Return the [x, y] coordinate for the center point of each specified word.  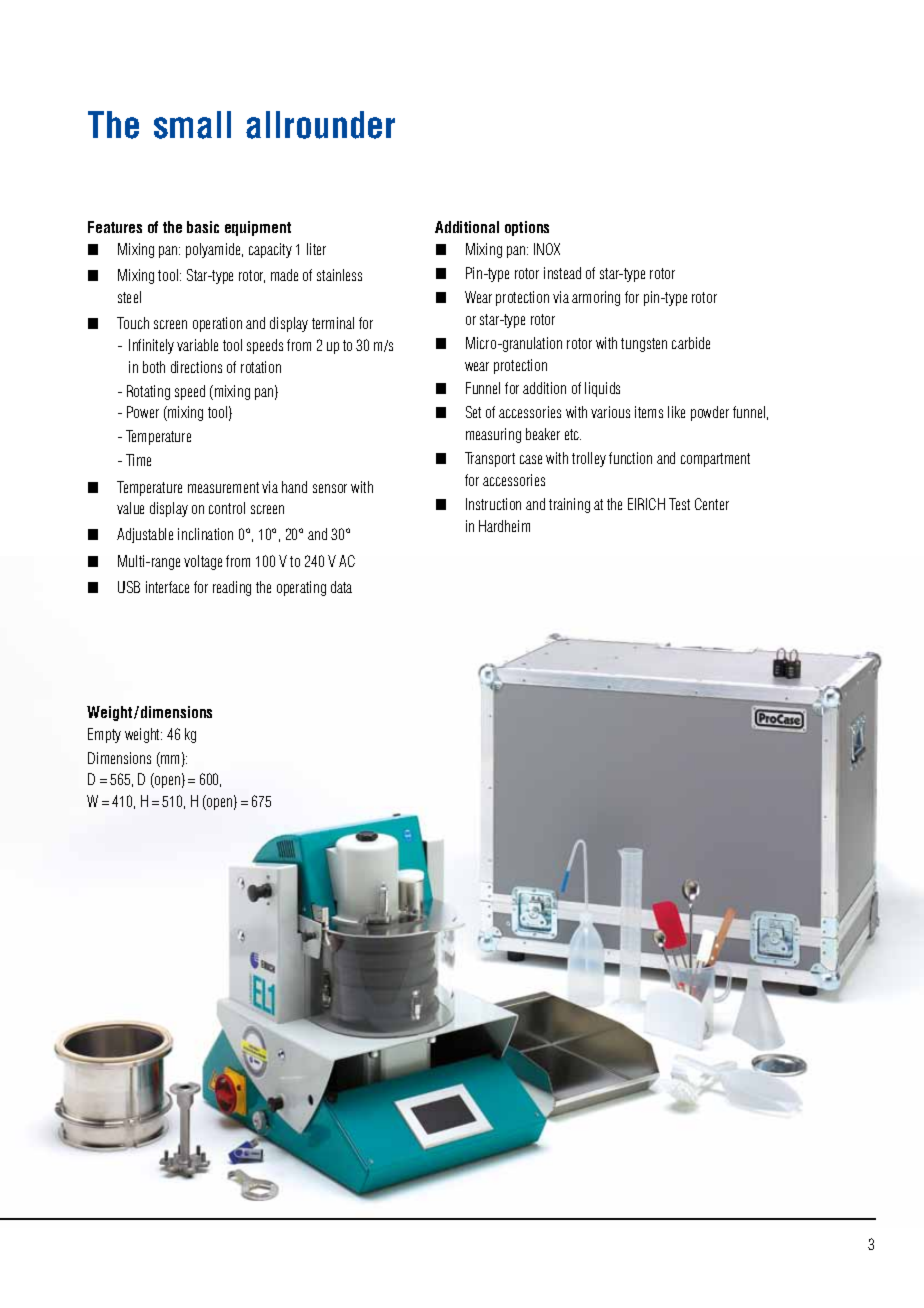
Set [473, 412]
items [649, 412]
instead [562, 273]
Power [143, 412]
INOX [547, 249]
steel [129, 297]
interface [167, 587]
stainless [339, 275]
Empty [104, 735]
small [192, 125]
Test [679, 504]
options [527, 228]
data [341, 587]
